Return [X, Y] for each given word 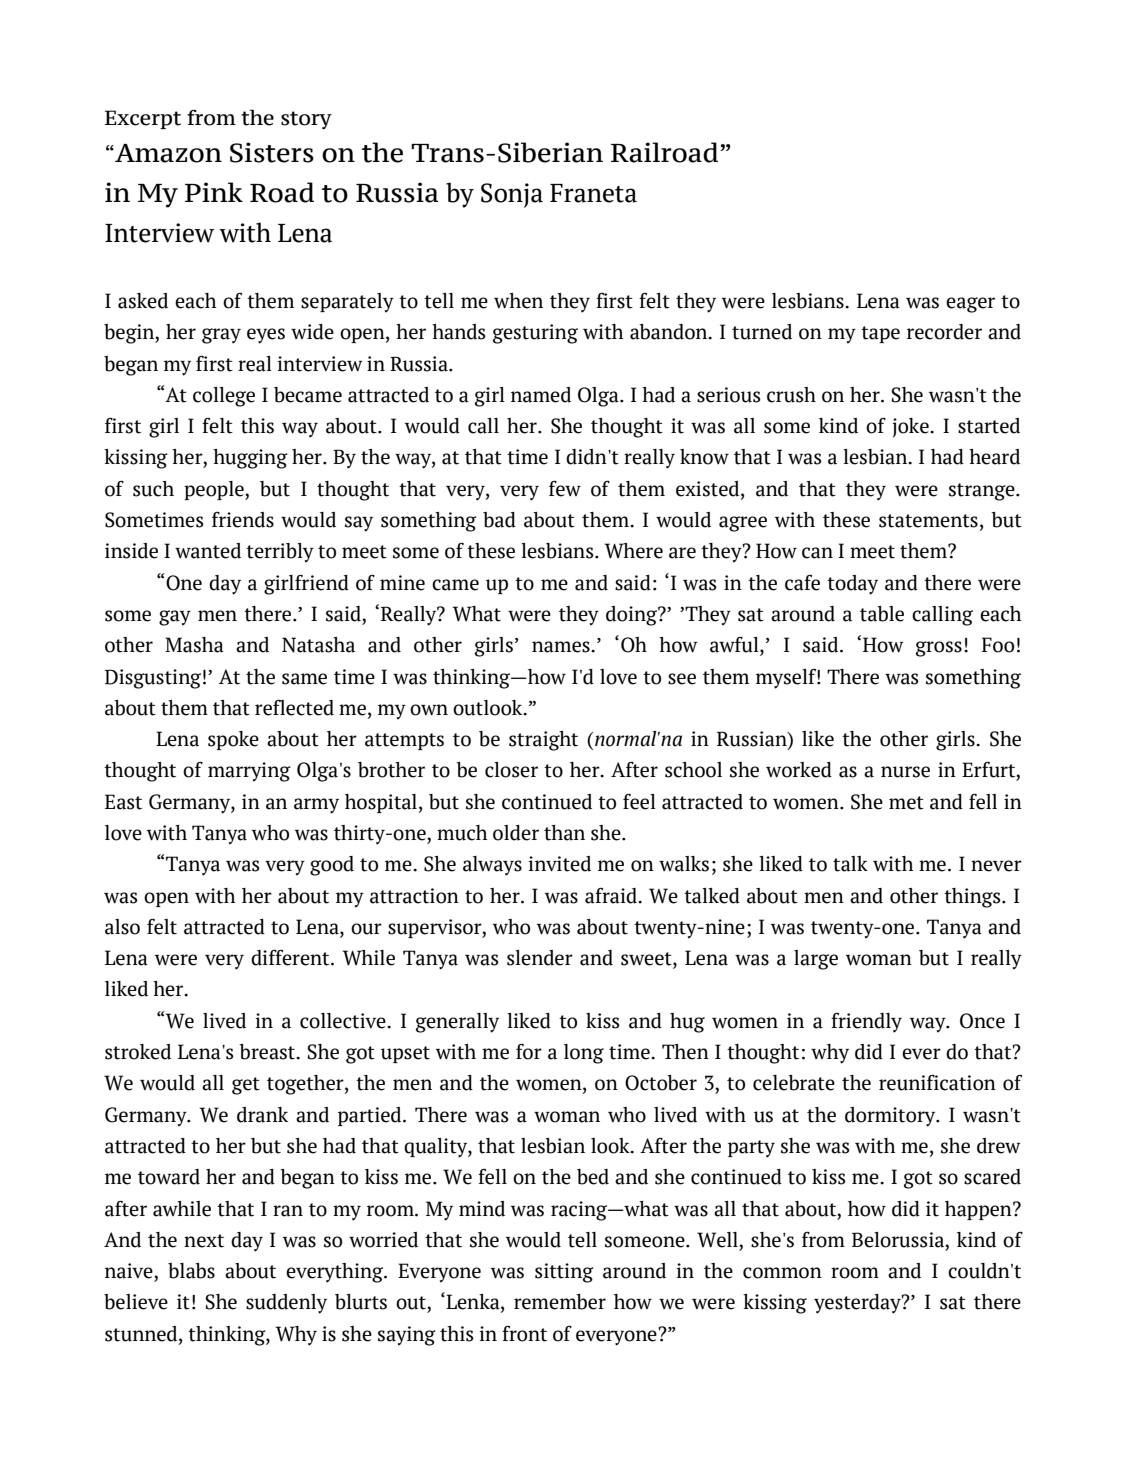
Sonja [512, 195]
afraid [612, 896]
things [973, 898]
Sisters [272, 152]
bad [499, 520]
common [782, 1273]
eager [970, 305]
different [291, 958]
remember [560, 1302]
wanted [208, 551]
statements [928, 521]
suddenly [286, 1304]
